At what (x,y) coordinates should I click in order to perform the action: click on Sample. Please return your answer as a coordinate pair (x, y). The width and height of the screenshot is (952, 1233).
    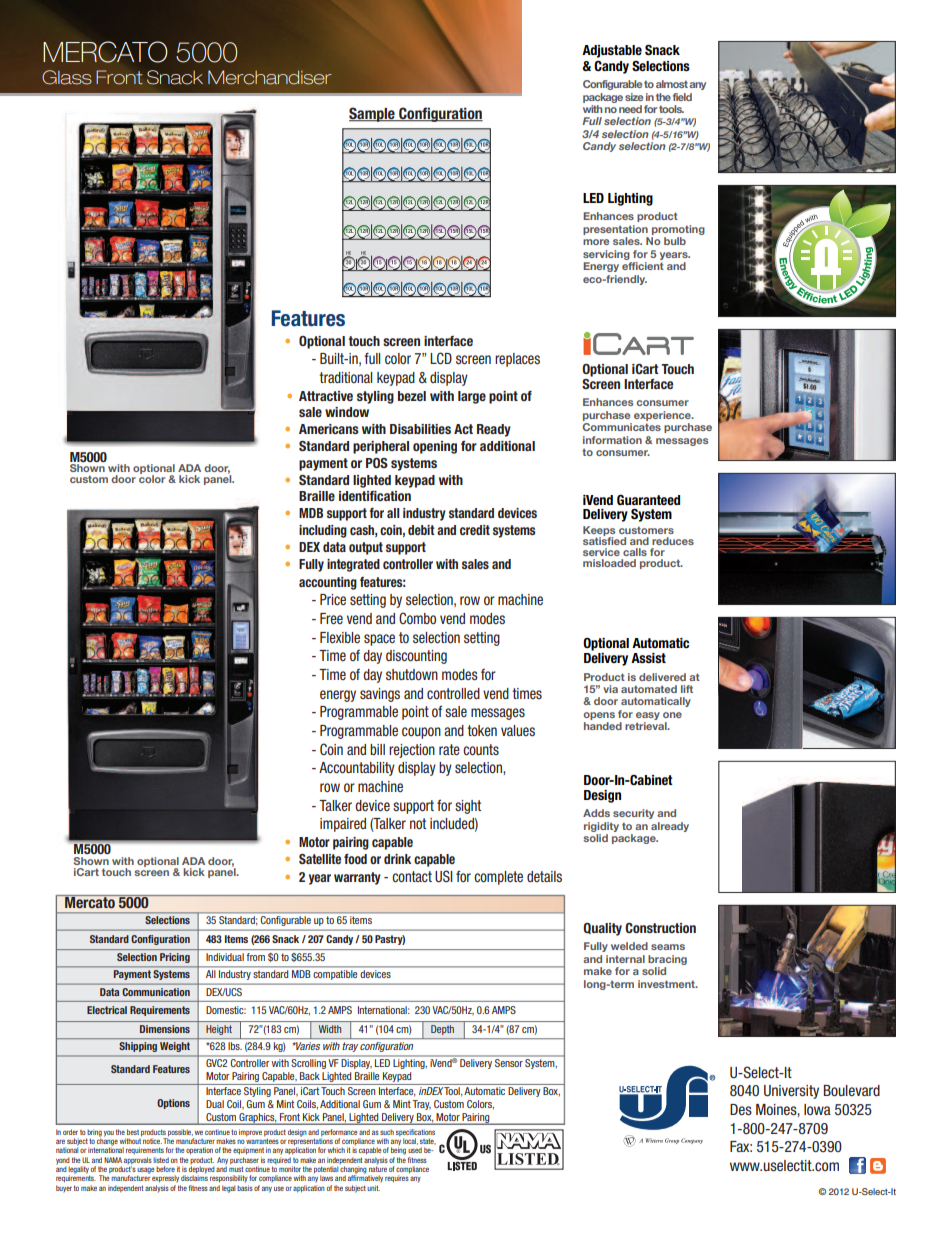
    Looking at the image, I should click on (373, 114).
